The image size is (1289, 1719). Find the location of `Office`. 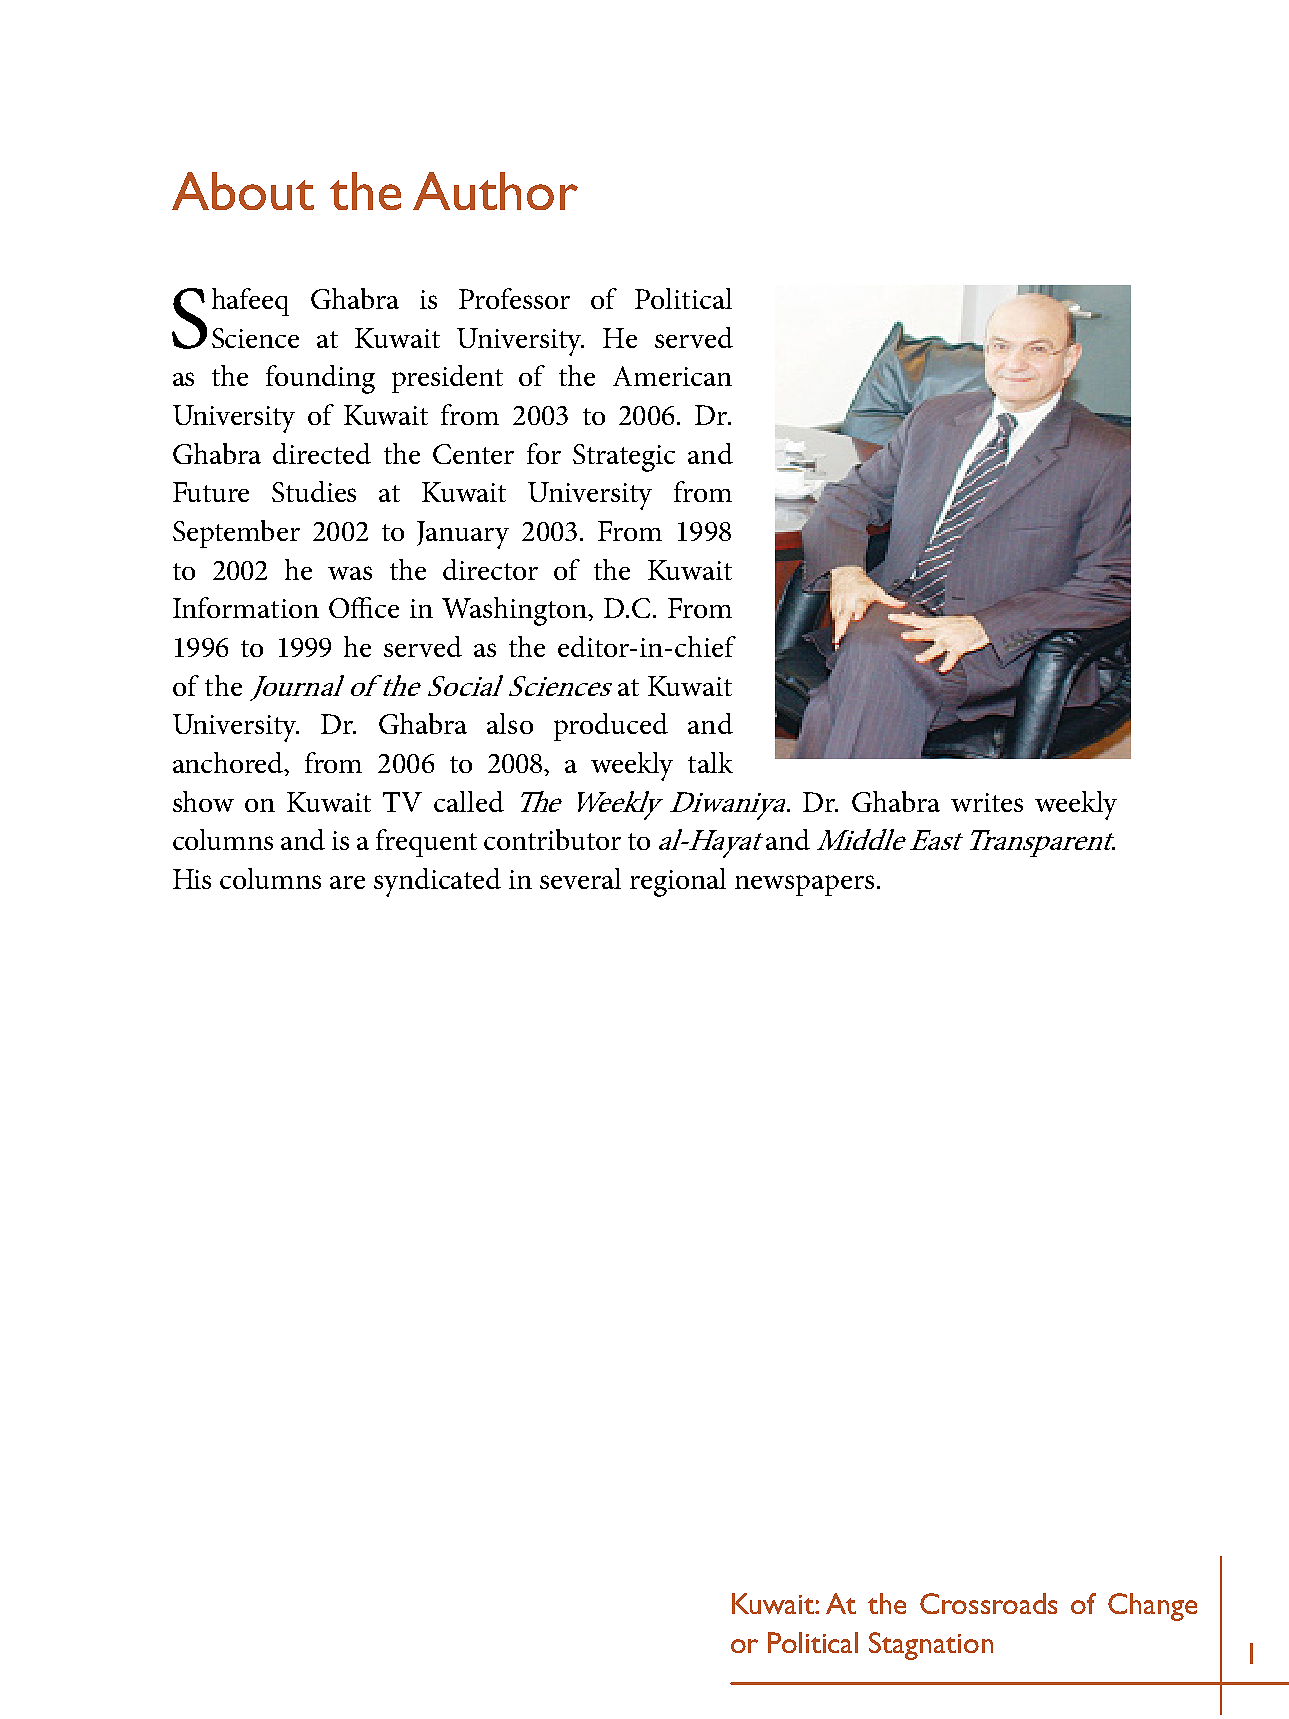

Office is located at coordinates (364, 607).
